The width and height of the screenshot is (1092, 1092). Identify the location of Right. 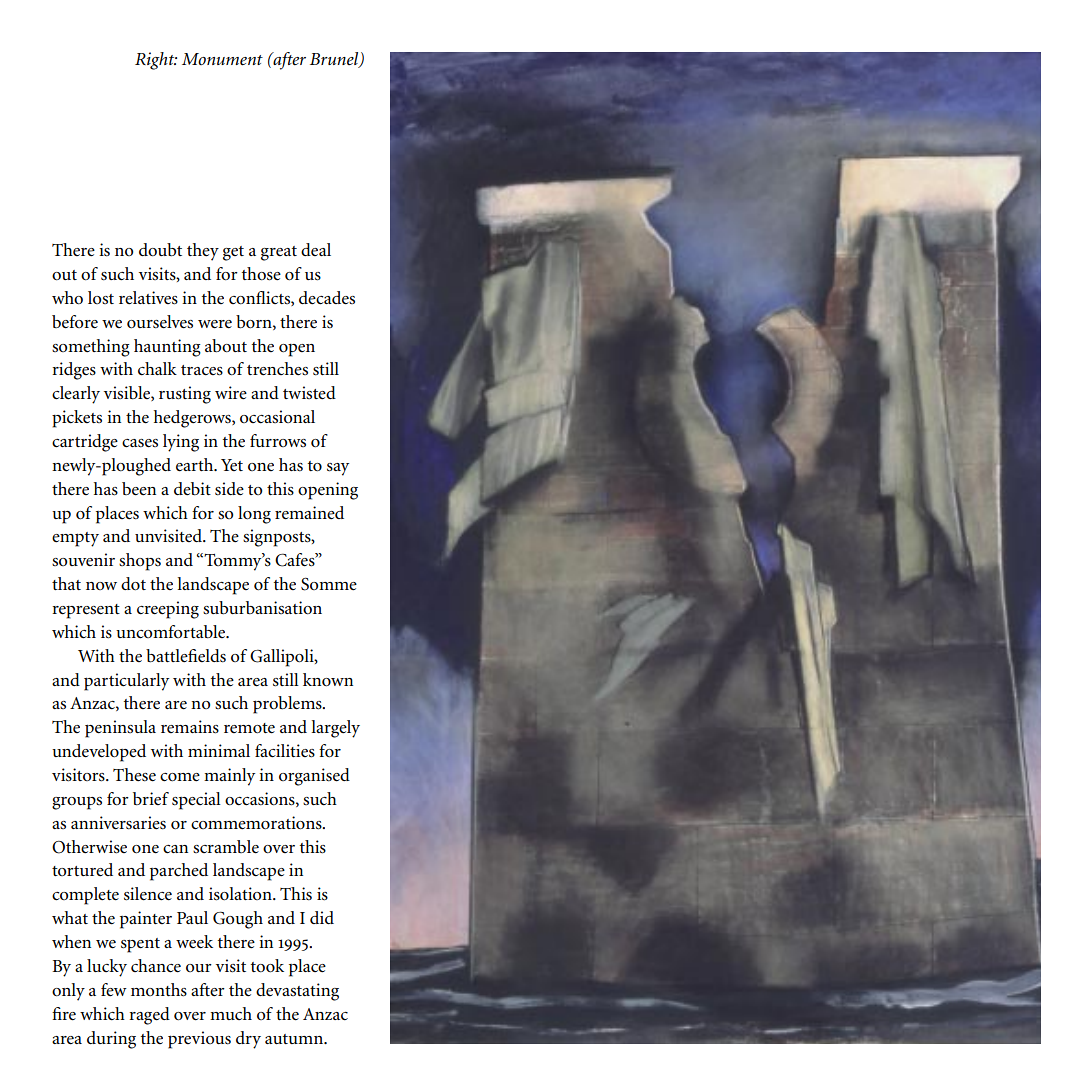
(156, 61).
